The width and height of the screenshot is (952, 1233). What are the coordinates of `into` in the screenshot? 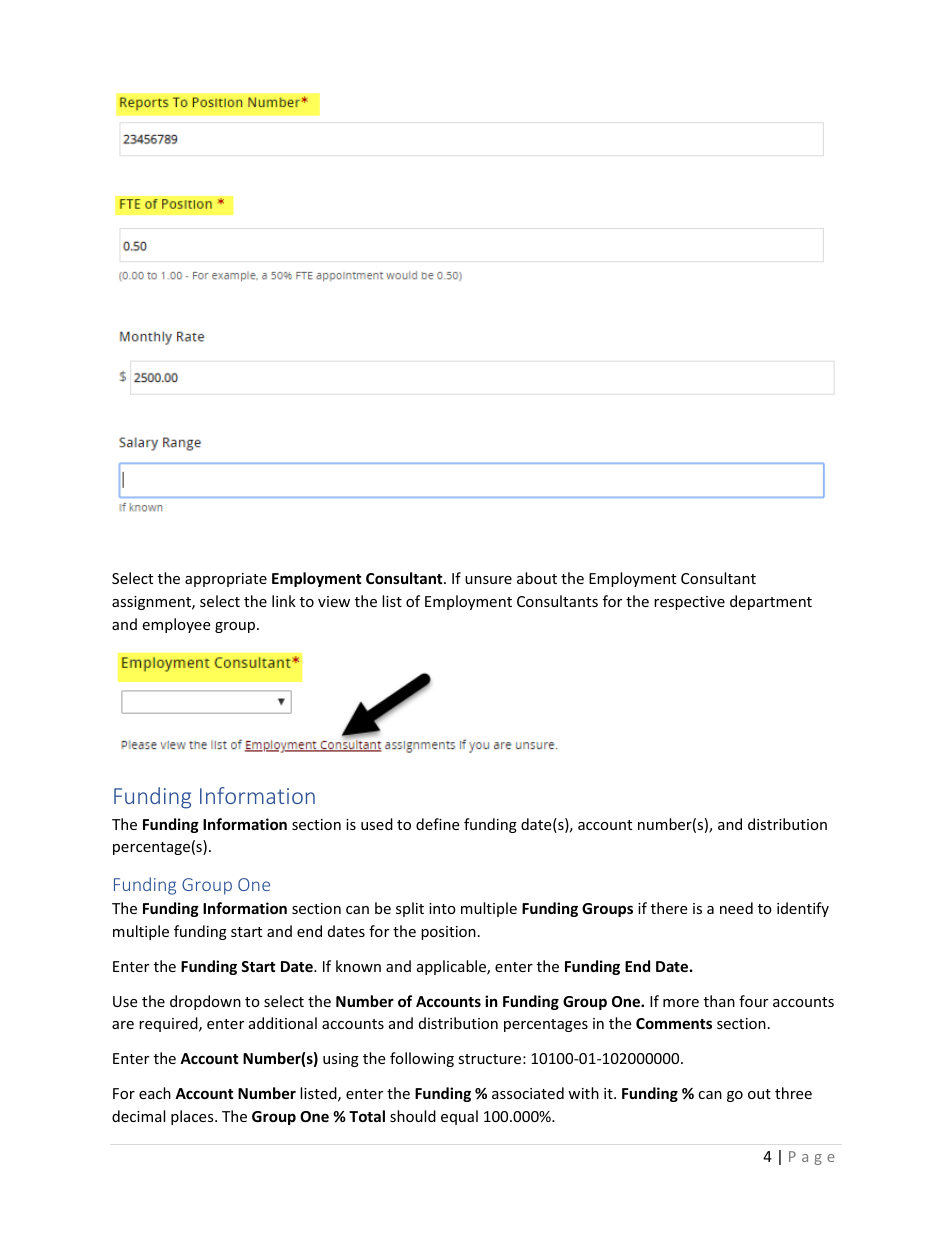 It's located at (442, 908).
